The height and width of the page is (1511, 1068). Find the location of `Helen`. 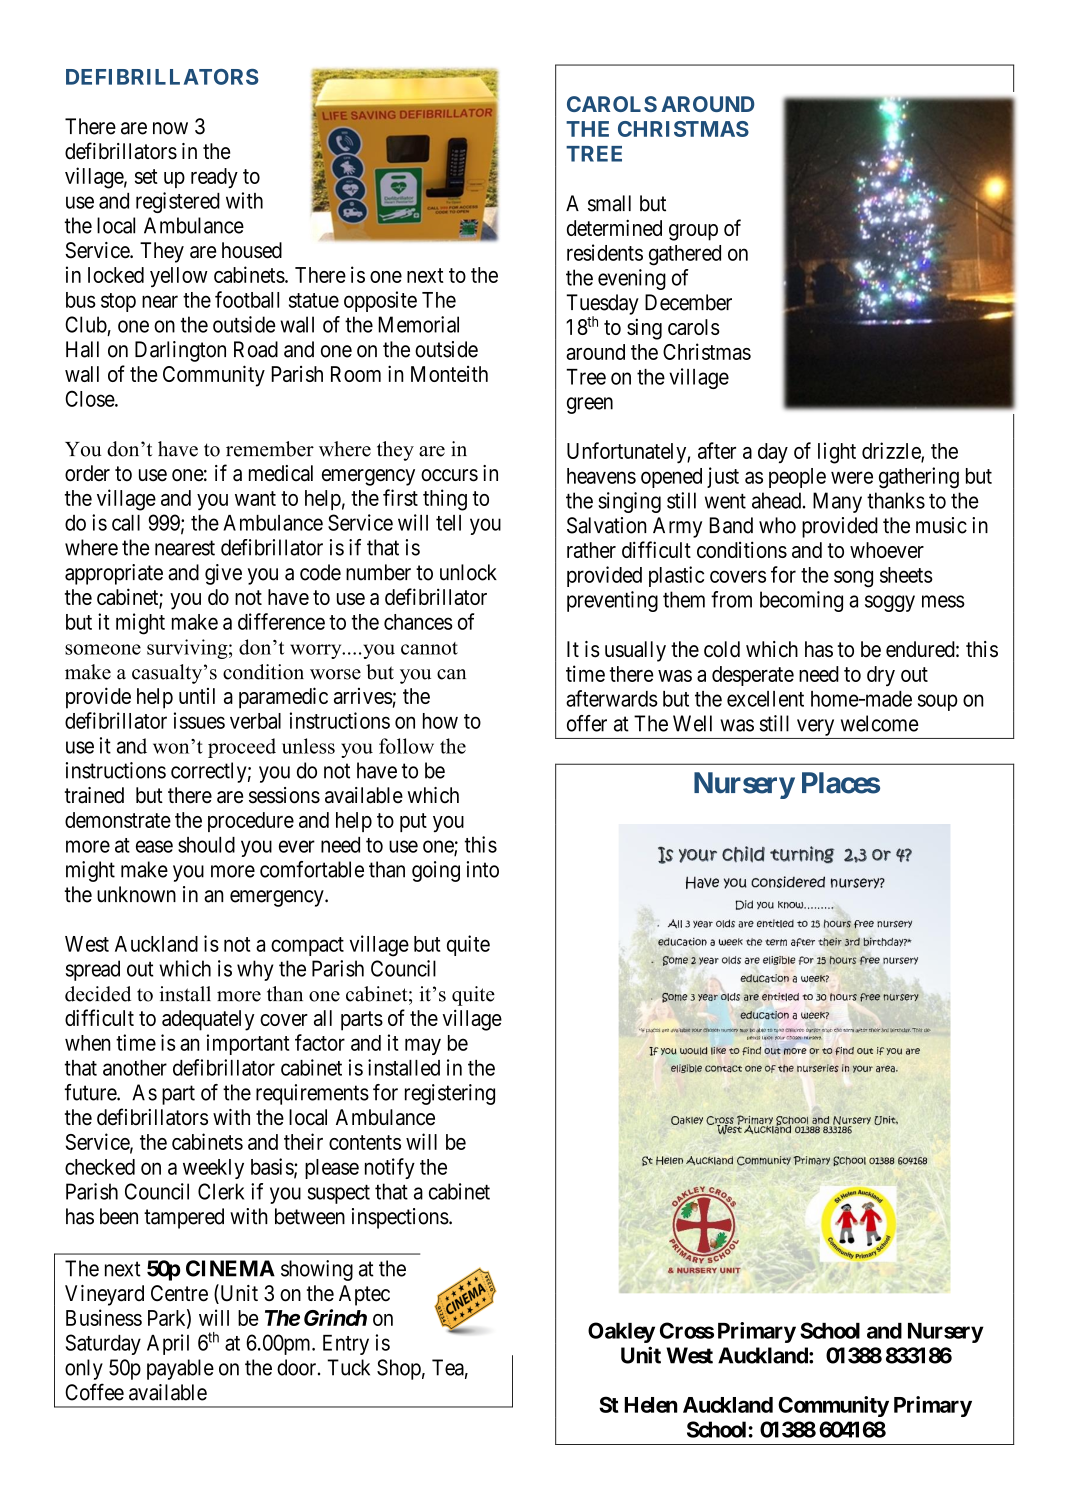

Helen is located at coordinates (650, 1405).
